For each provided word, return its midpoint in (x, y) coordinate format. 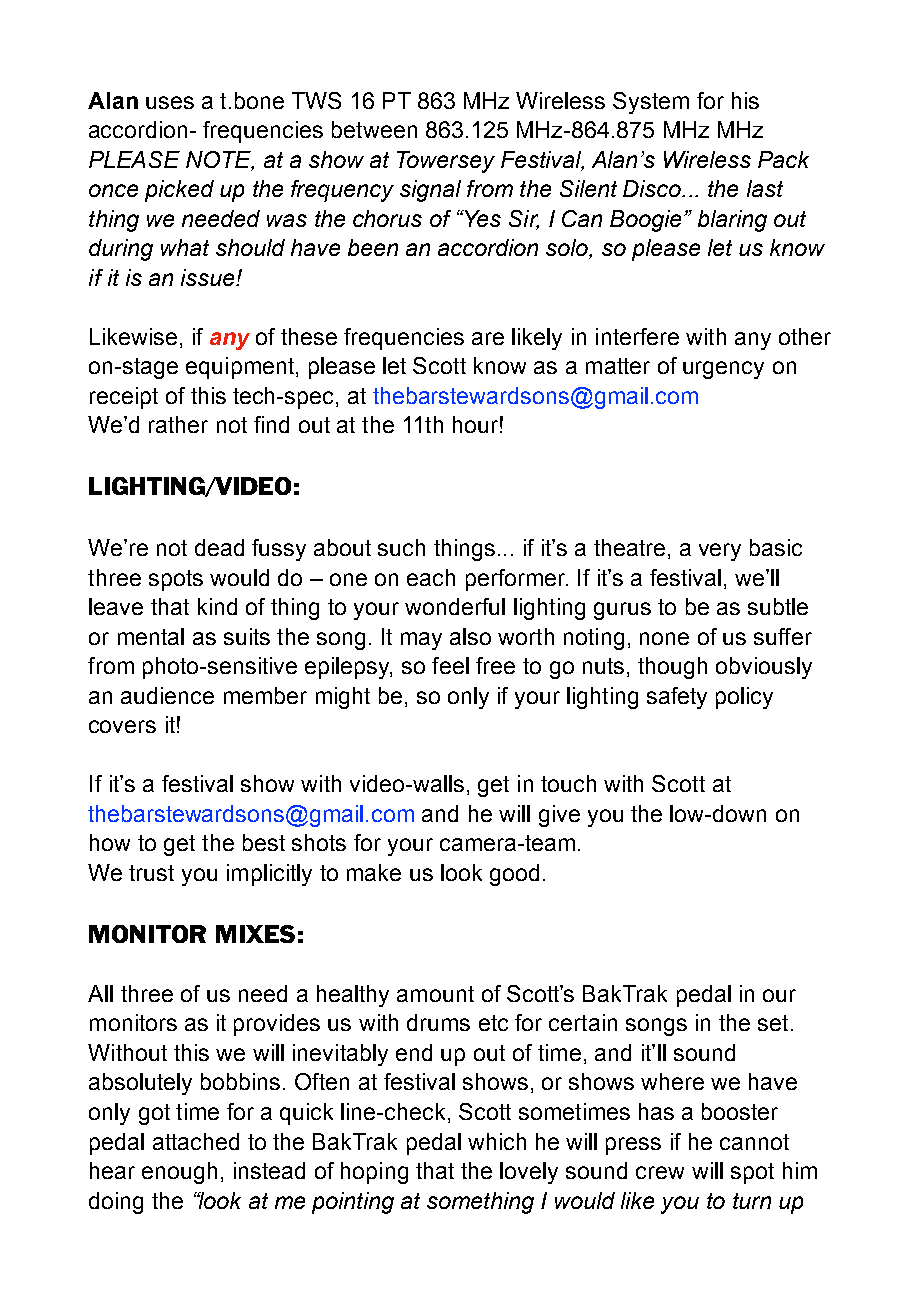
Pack (783, 159)
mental (151, 636)
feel (450, 665)
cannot (754, 1142)
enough (179, 1173)
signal (430, 191)
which (497, 1141)
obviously (764, 668)
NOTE (220, 160)
